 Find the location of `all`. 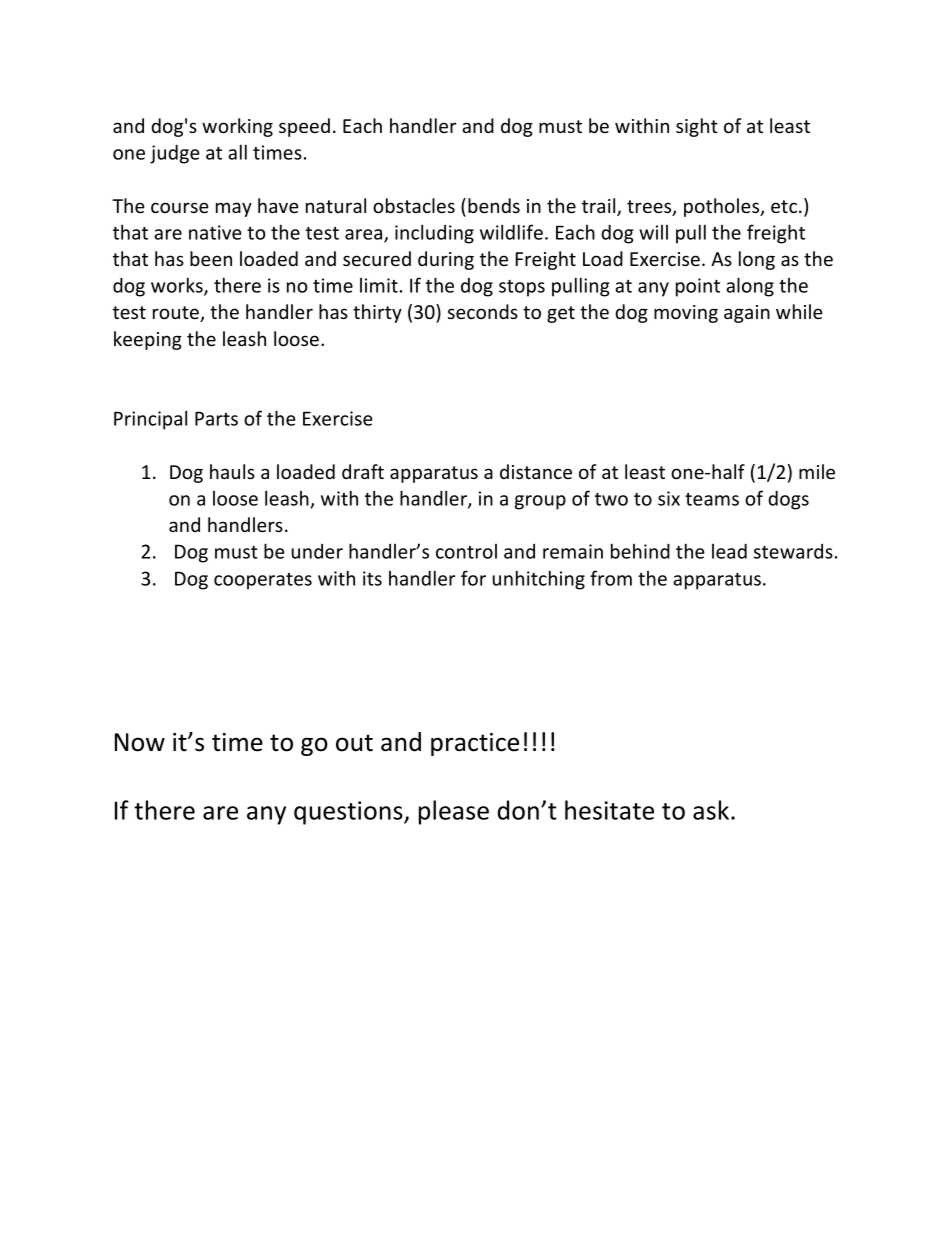

all is located at coordinates (237, 152).
